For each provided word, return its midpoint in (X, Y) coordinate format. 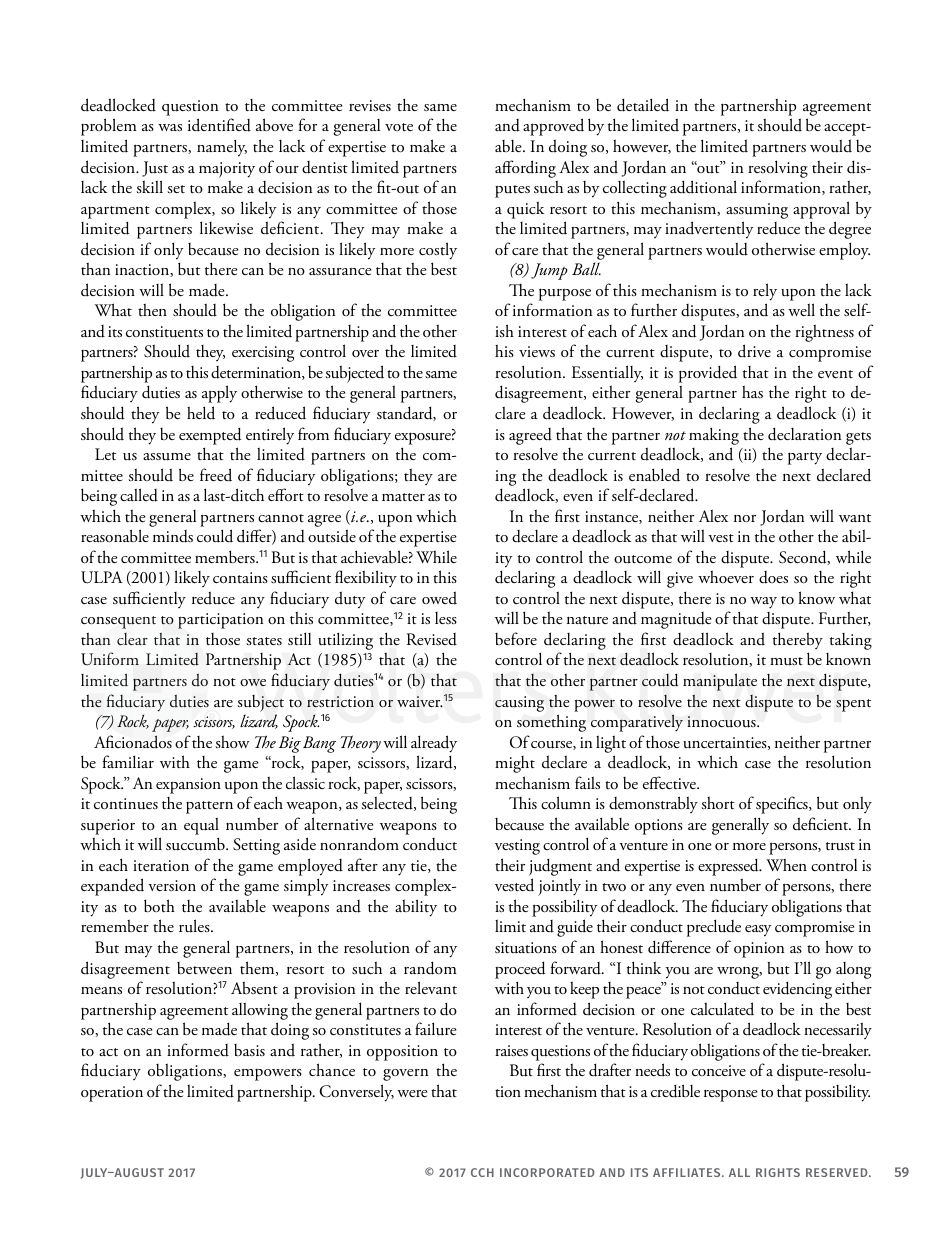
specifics (783, 805)
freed (216, 475)
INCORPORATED (547, 1172)
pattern (209, 807)
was (170, 127)
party (805, 458)
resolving (778, 169)
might (515, 764)
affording (525, 169)
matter (403, 497)
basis (249, 1050)
